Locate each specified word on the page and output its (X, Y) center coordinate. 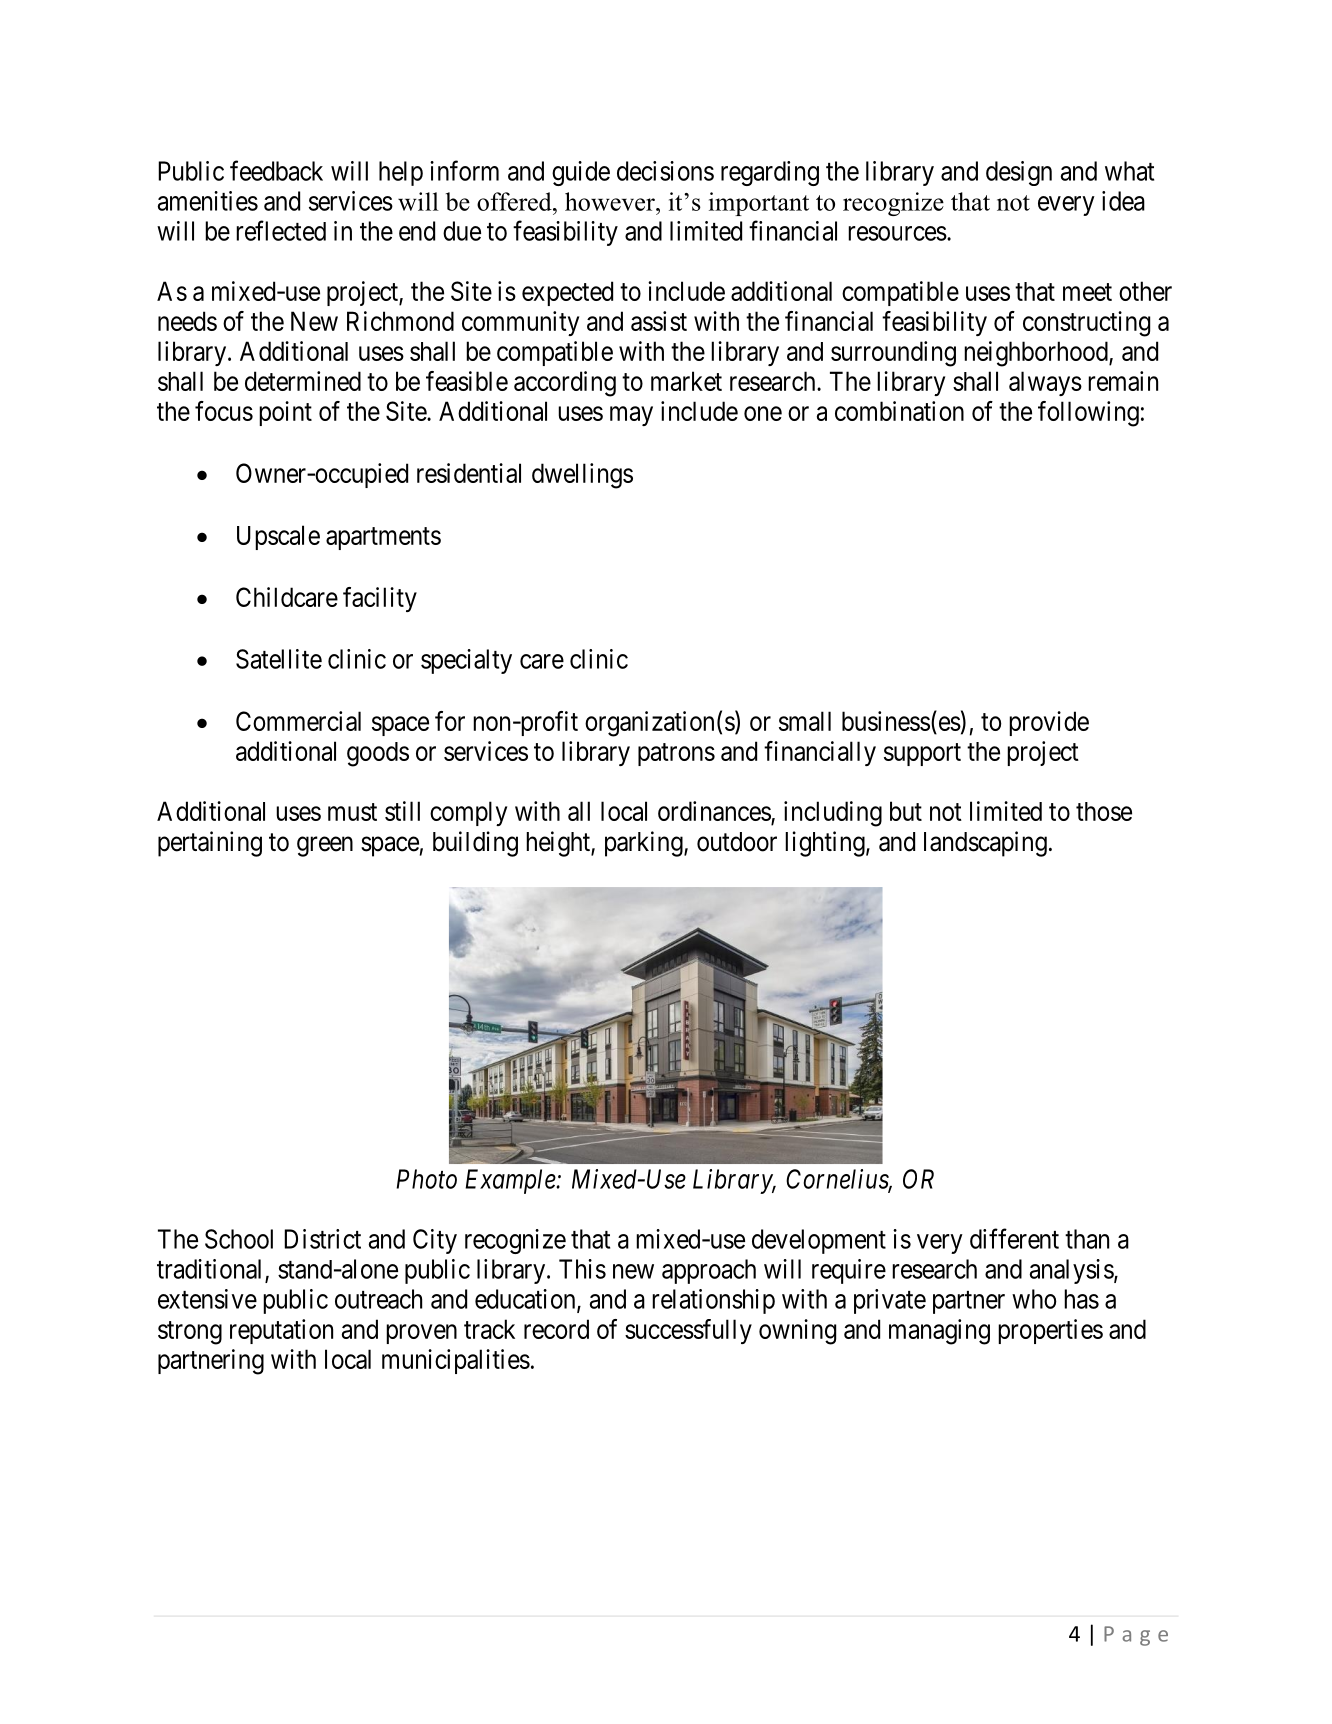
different (1014, 1238)
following (1088, 414)
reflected (281, 230)
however (611, 201)
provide (1049, 723)
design (1019, 173)
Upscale (278, 537)
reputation (281, 1331)
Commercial (298, 721)
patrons (676, 754)
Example (511, 1181)
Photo (426, 1179)
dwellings (582, 476)
